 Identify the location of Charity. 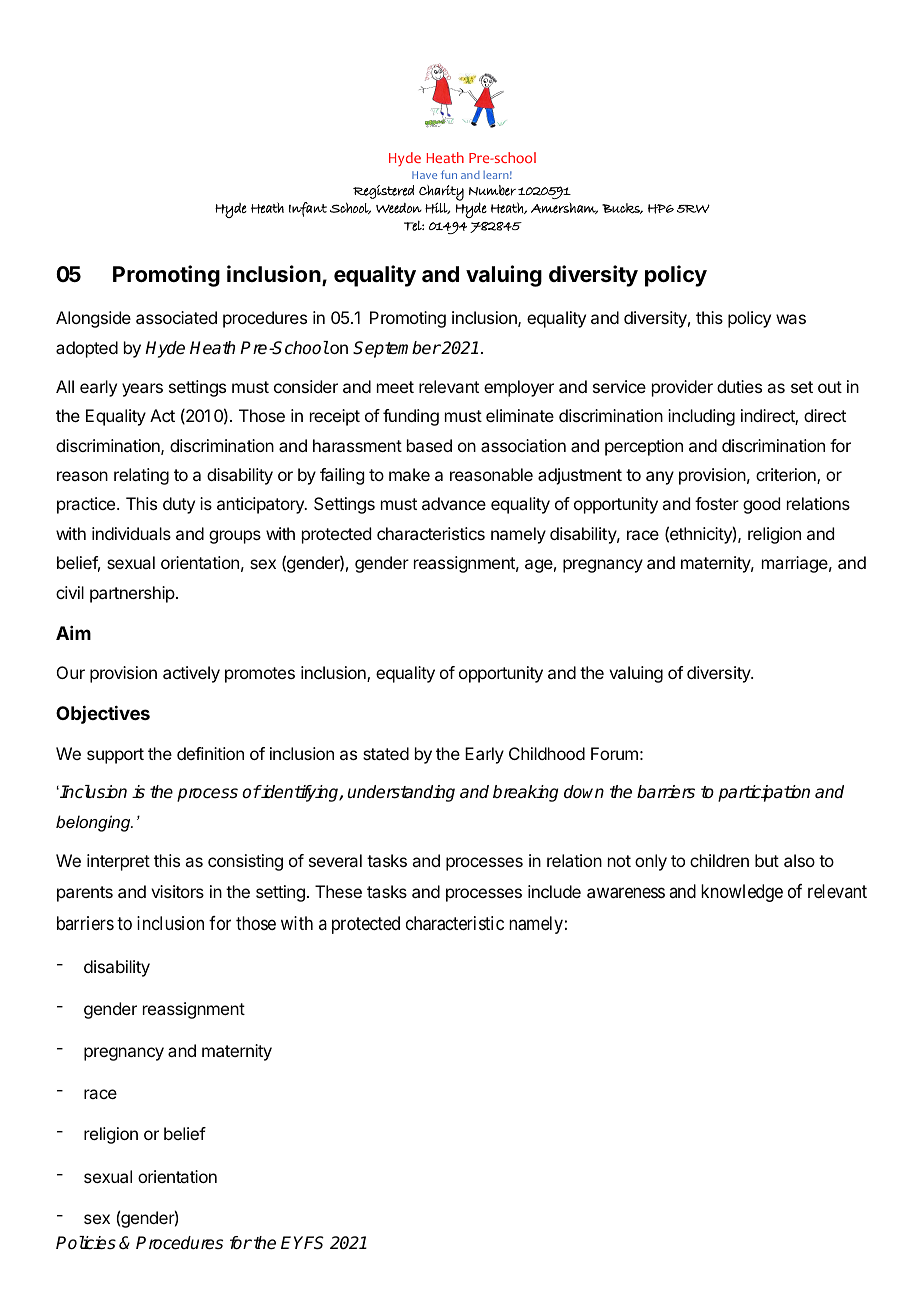
(441, 194).
